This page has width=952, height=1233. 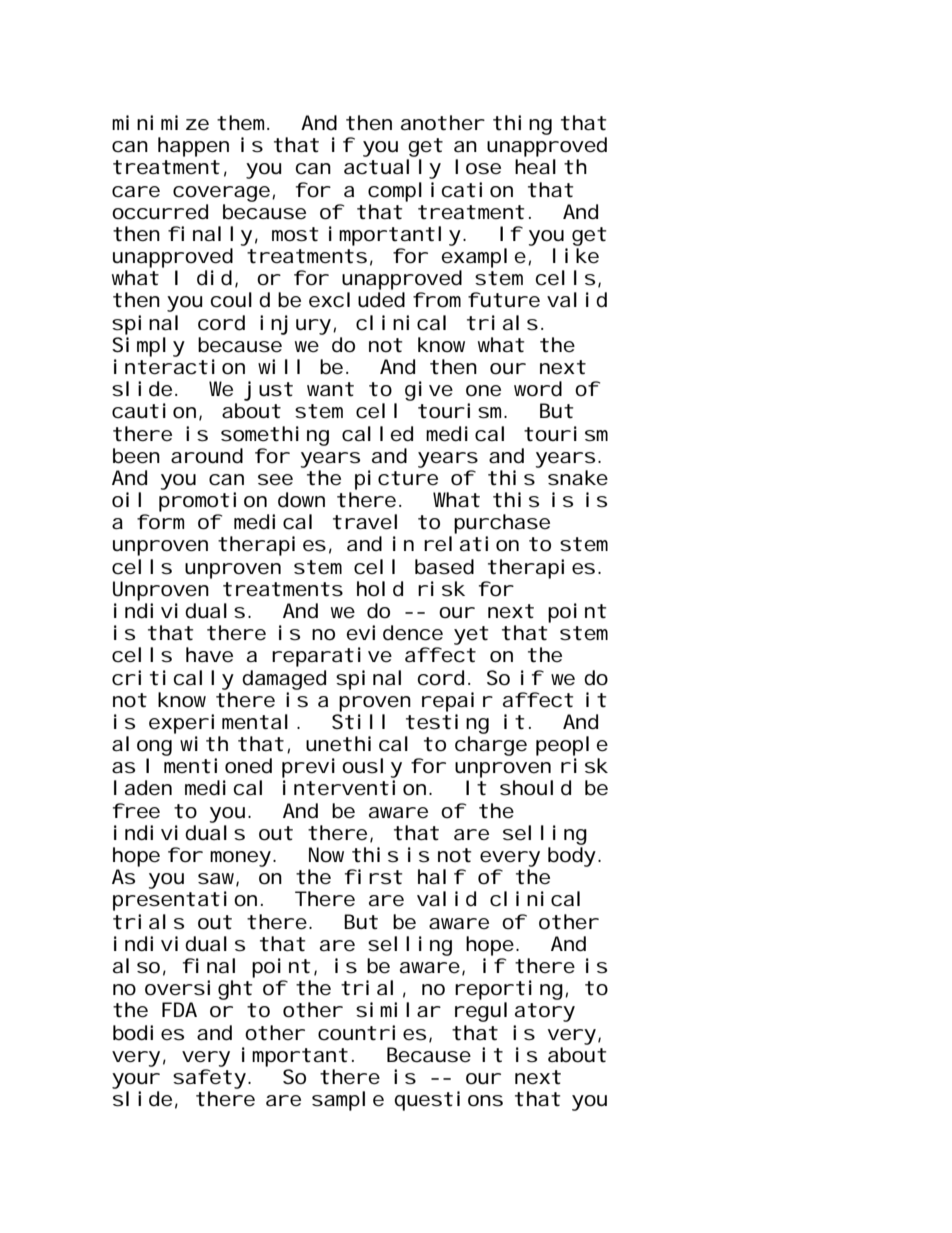 What do you see at coordinates (148, 1033) in the page?
I see `bodies` at bounding box center [148, 1033].
